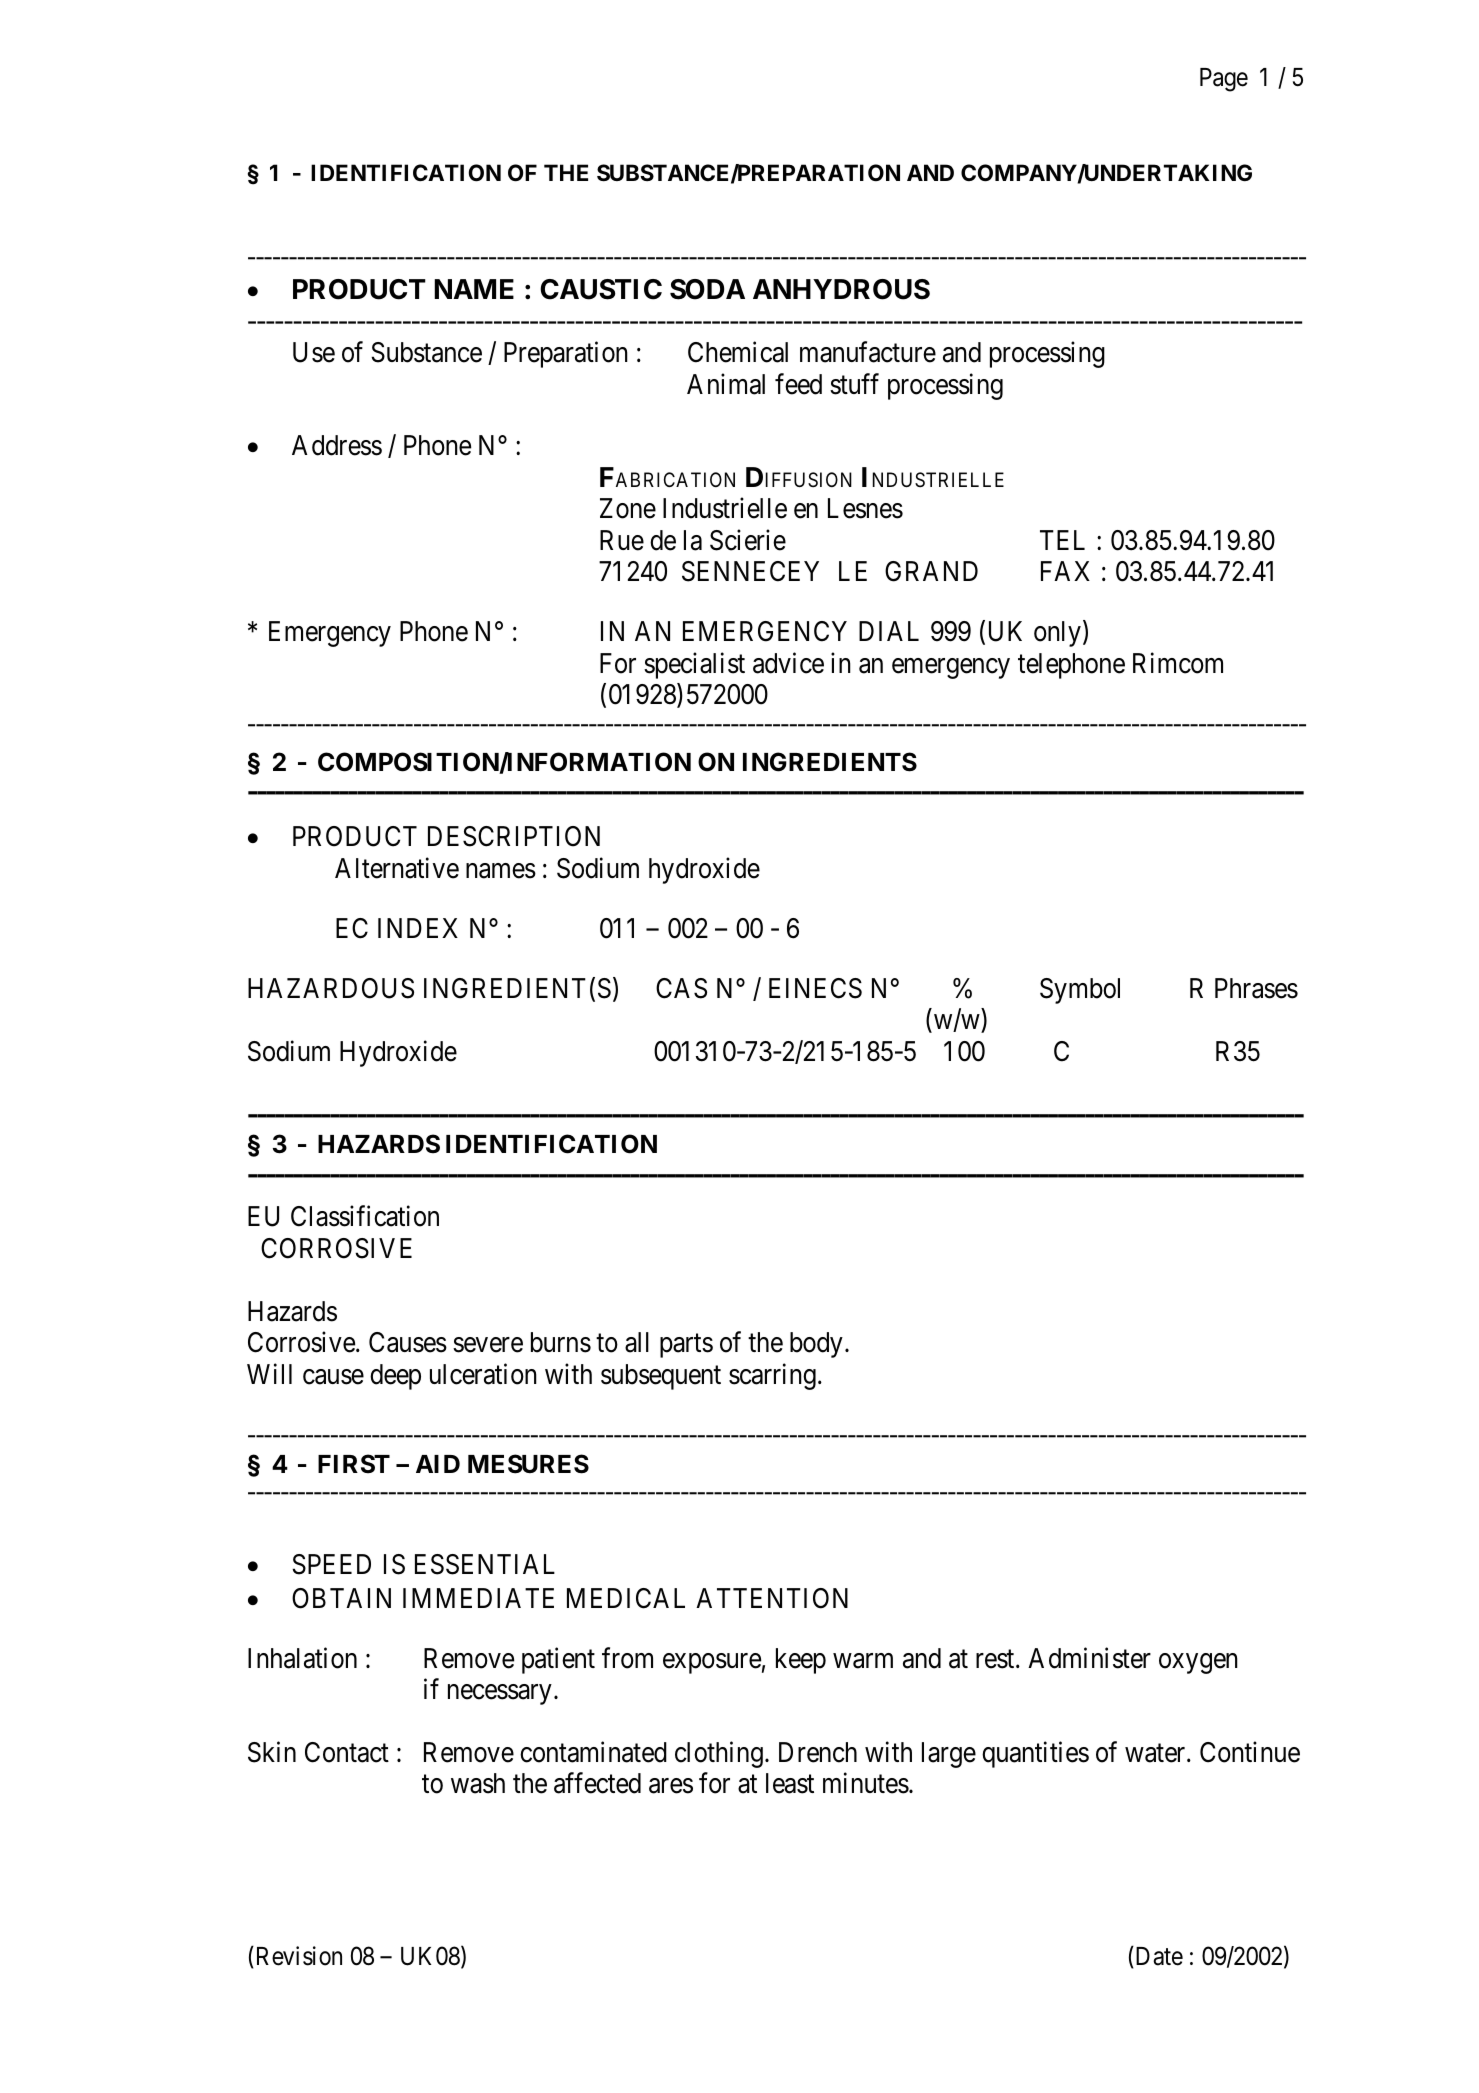  What do you see at coordinates (601, 289) in the page?
I see `CAUSTIC` at bounding box center [601, 289].
